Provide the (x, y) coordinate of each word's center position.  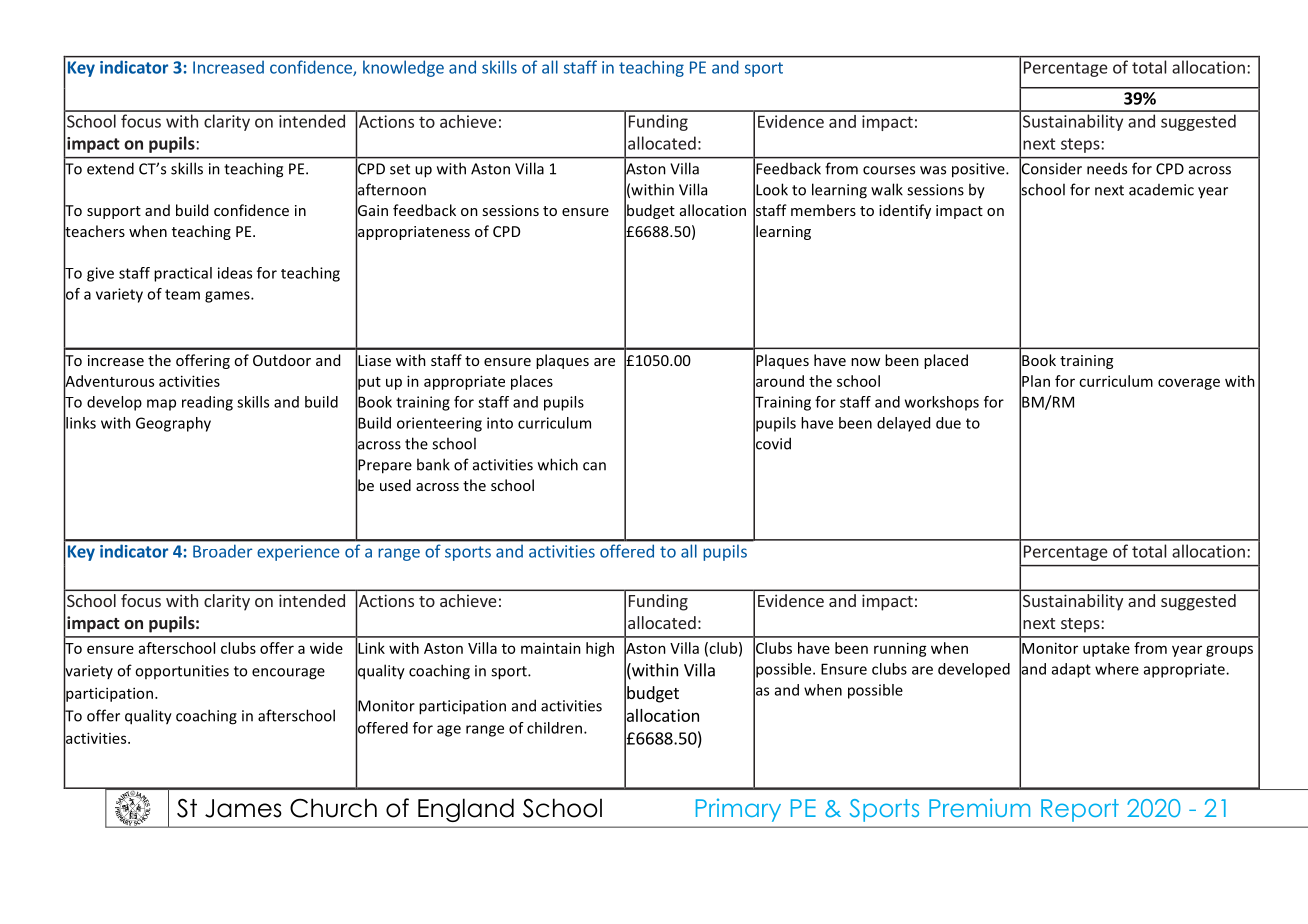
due (948, 423)
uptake (1106, 649)
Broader (222, 551)
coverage (1189, 384)
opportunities (182, 672)
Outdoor (282, 360)
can (594, 466)
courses (889, 170)
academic (1161, 190)
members (823, 210)
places (532, 382)
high (600, 649)
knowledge (403, 69)
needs (1107, 168)
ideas (235, 273)
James (243, 808)
